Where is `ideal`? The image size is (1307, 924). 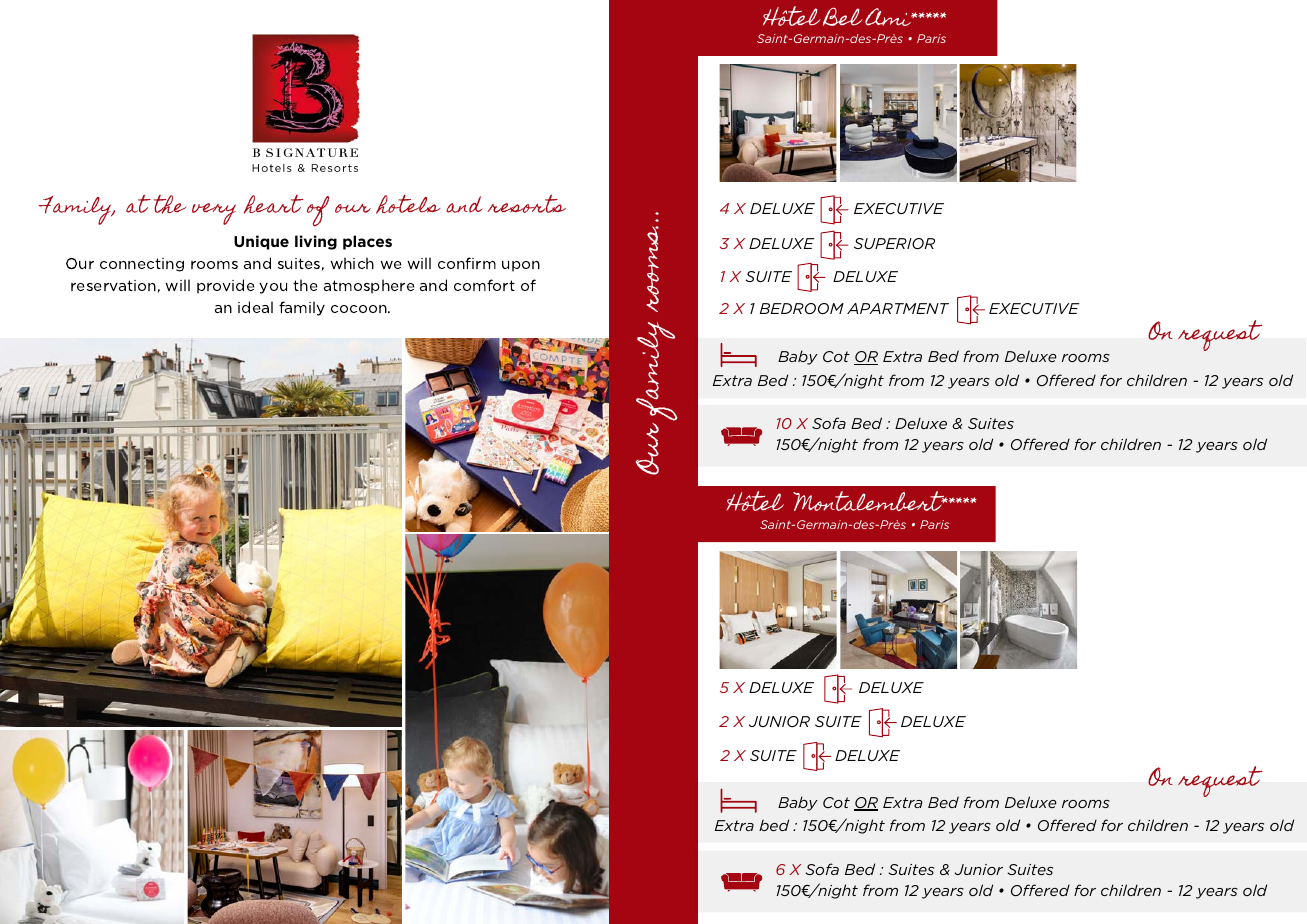
ideal is located at coordinates (255, 307).
